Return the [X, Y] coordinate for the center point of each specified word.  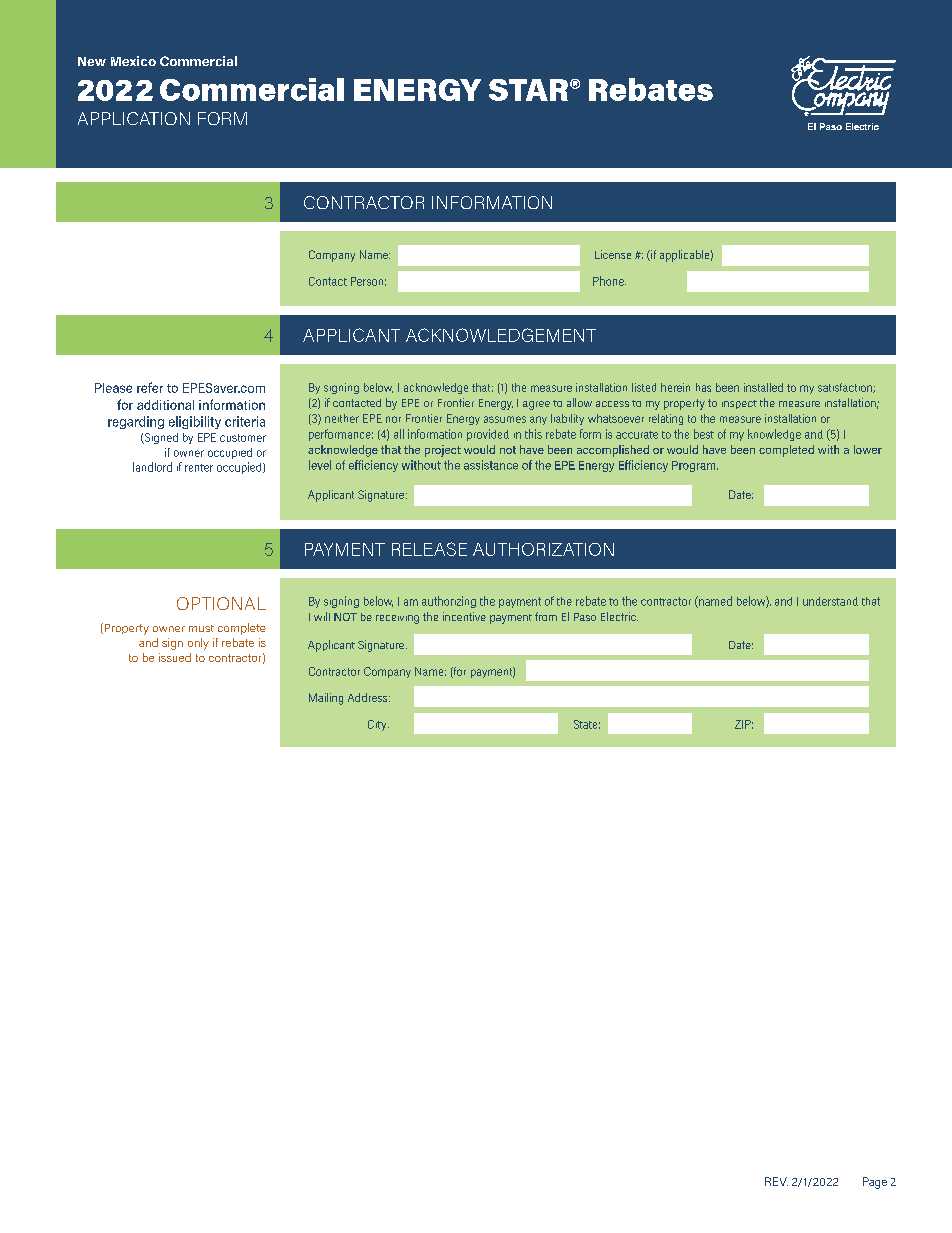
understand [830, 601]
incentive [464, 616]
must [201, 628]
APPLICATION [134, 118]
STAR [528, 90]
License [613, 254]
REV [776, 1181]
